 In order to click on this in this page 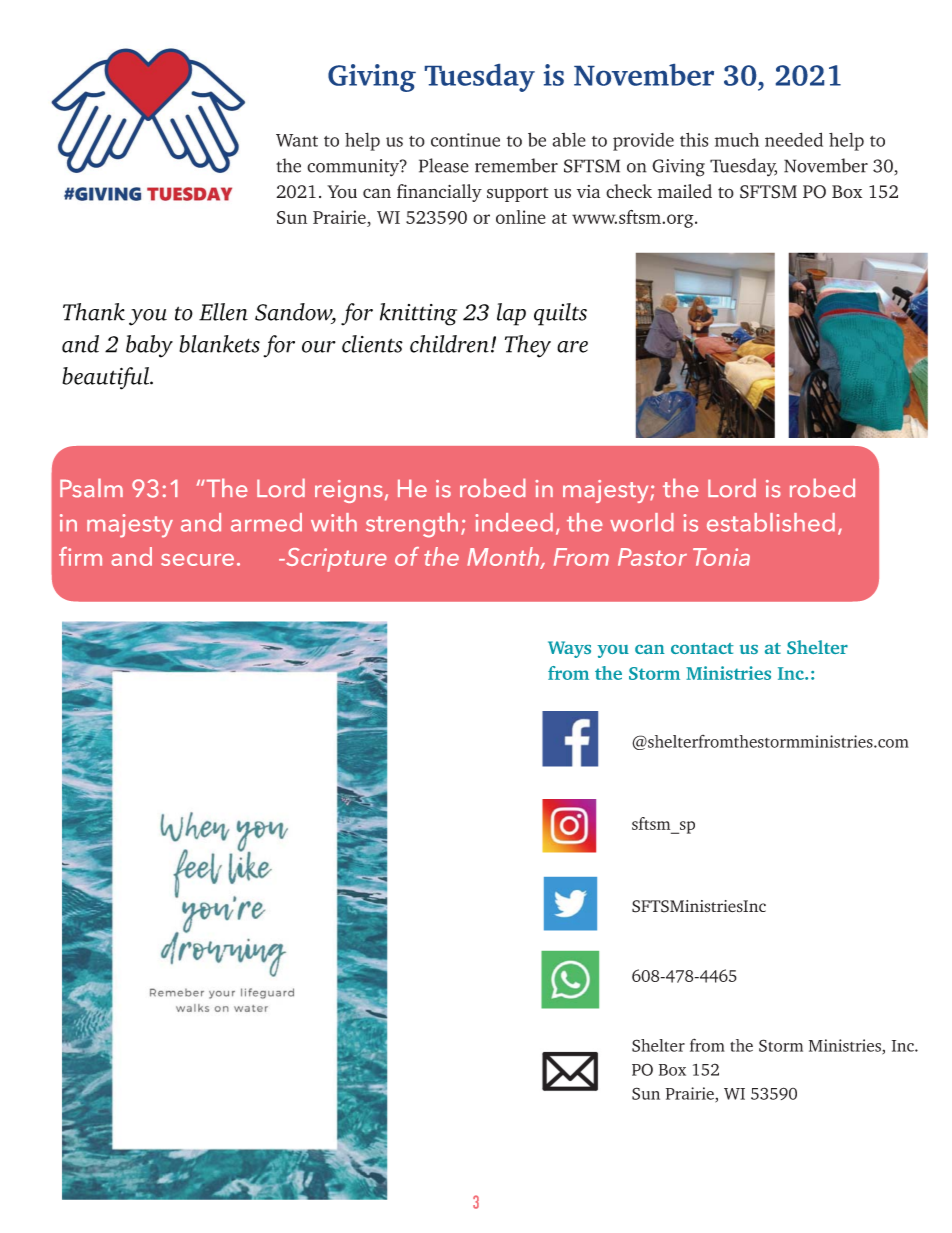, I will do `click(694, 139)`.
